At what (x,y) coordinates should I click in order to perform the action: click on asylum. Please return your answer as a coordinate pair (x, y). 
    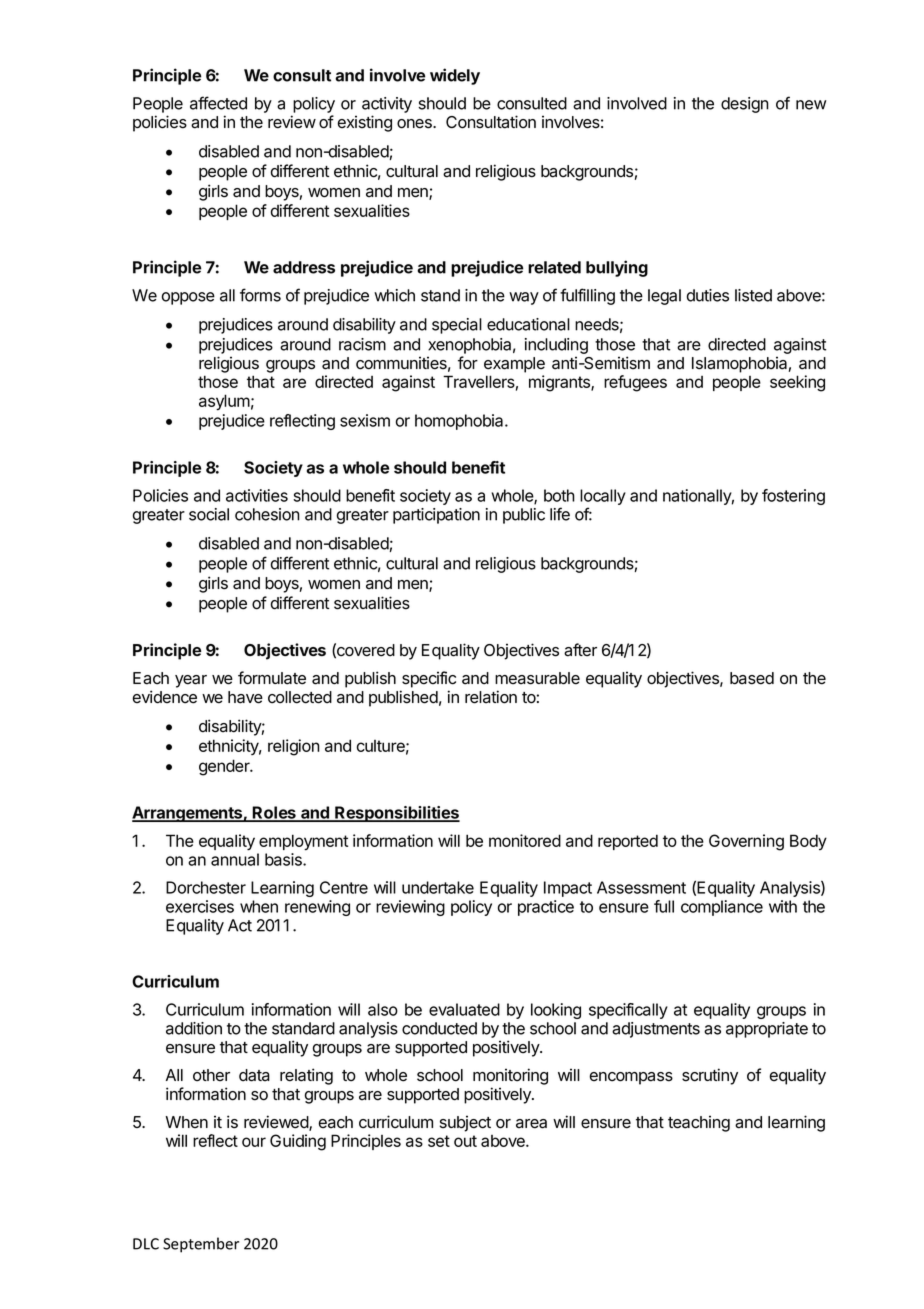
    Looking at the image, I should click on (224, 402).
